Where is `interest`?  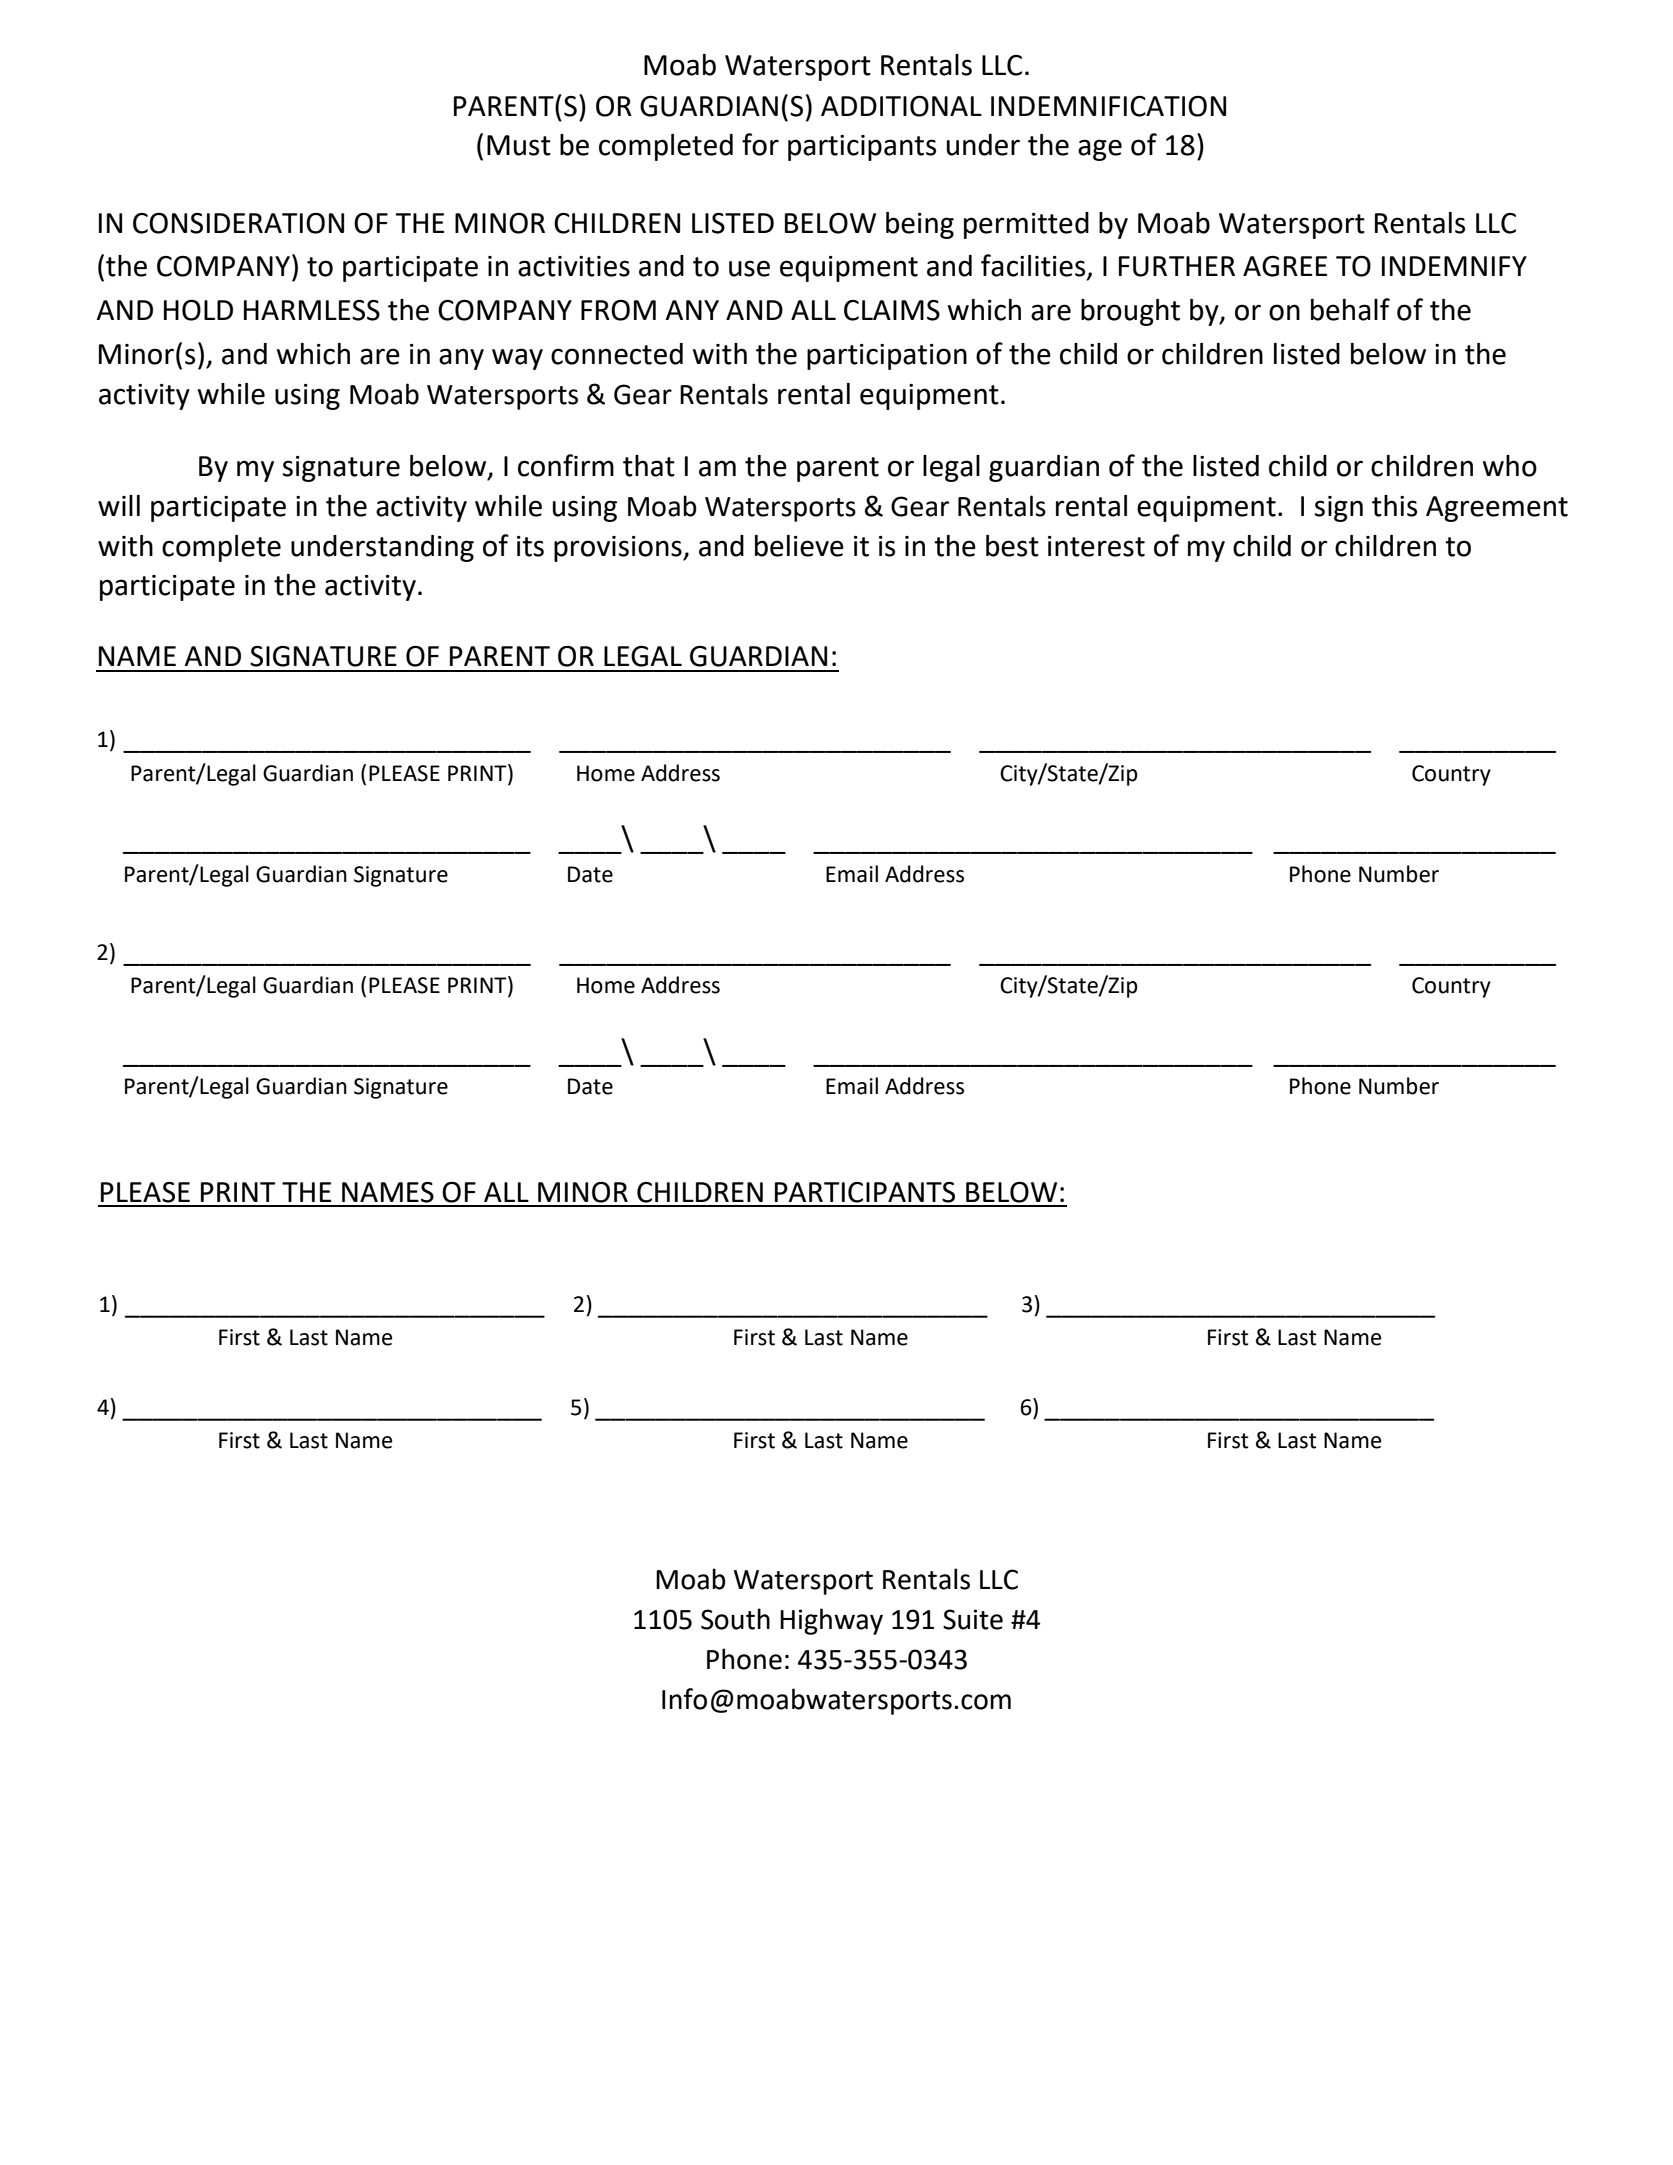
interest is located at coordinates (1096, 546).
